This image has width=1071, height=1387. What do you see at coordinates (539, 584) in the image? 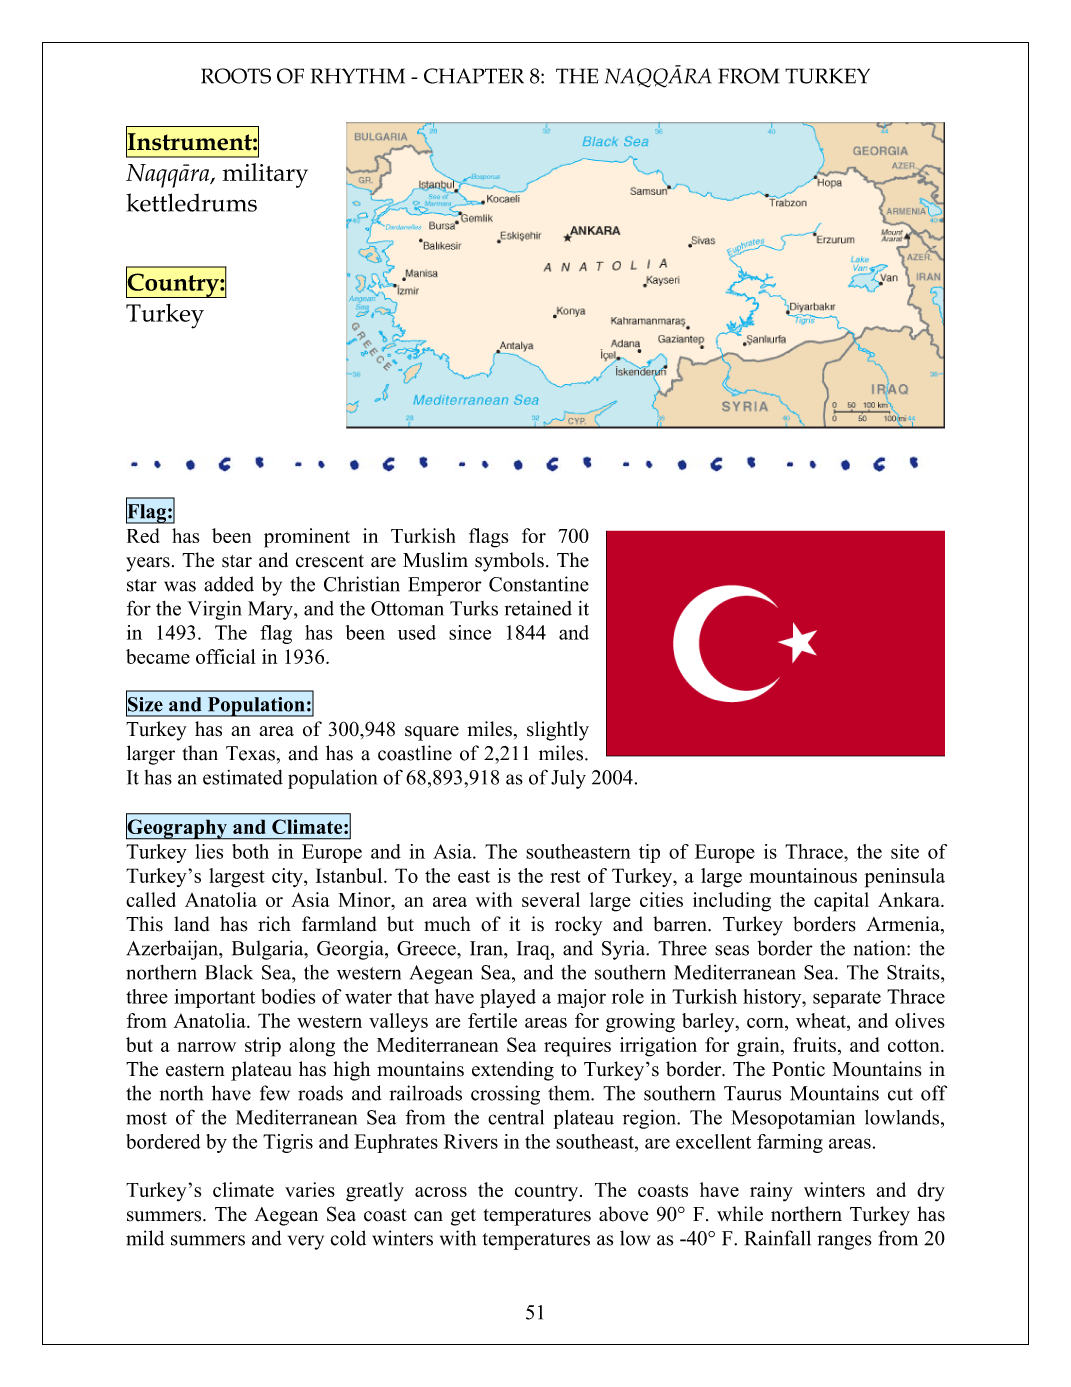
I see `Constantine` at bounding box center [539, 584].
